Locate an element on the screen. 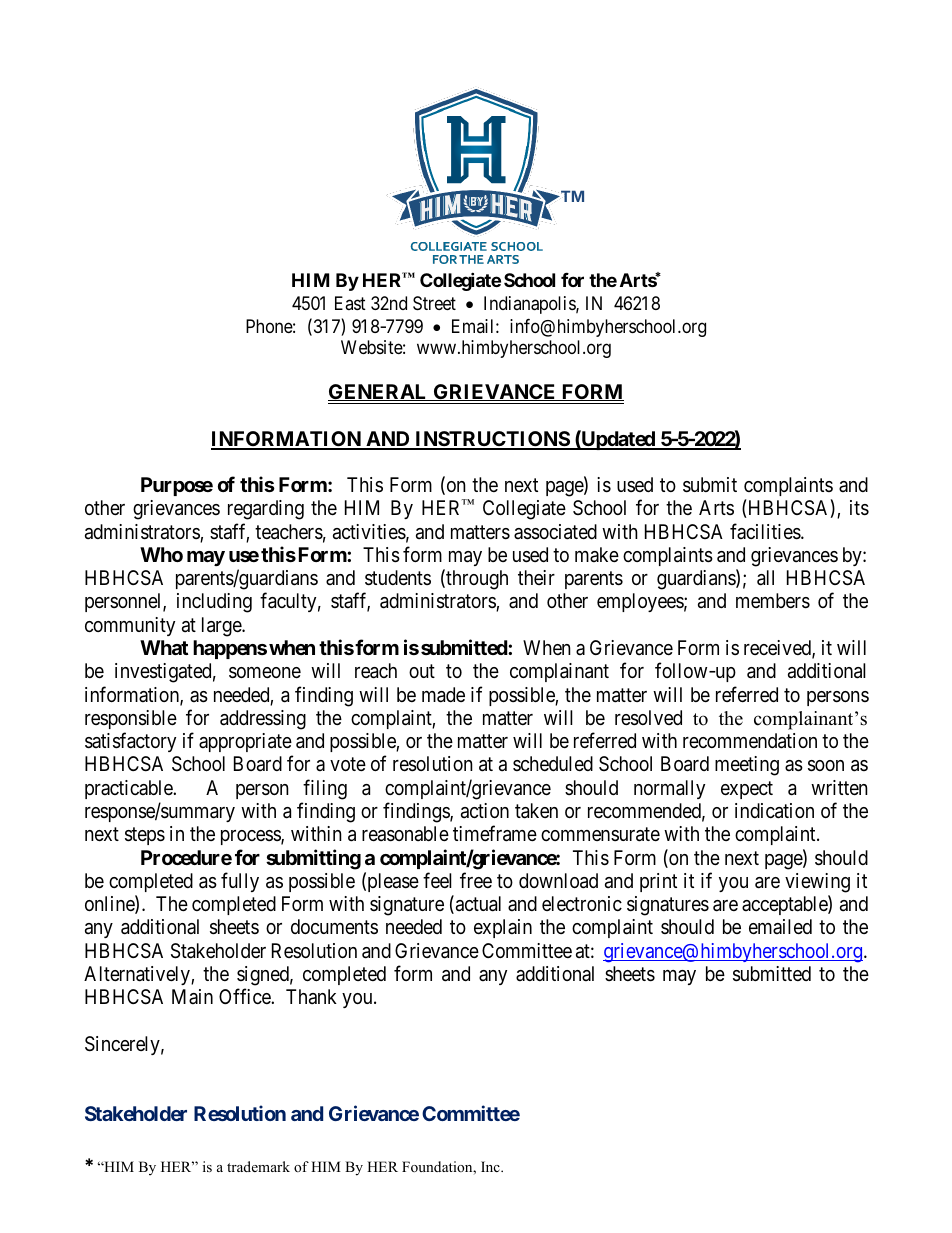 The image size is (952, 1233). explain is located at coordinates (503, 928).
